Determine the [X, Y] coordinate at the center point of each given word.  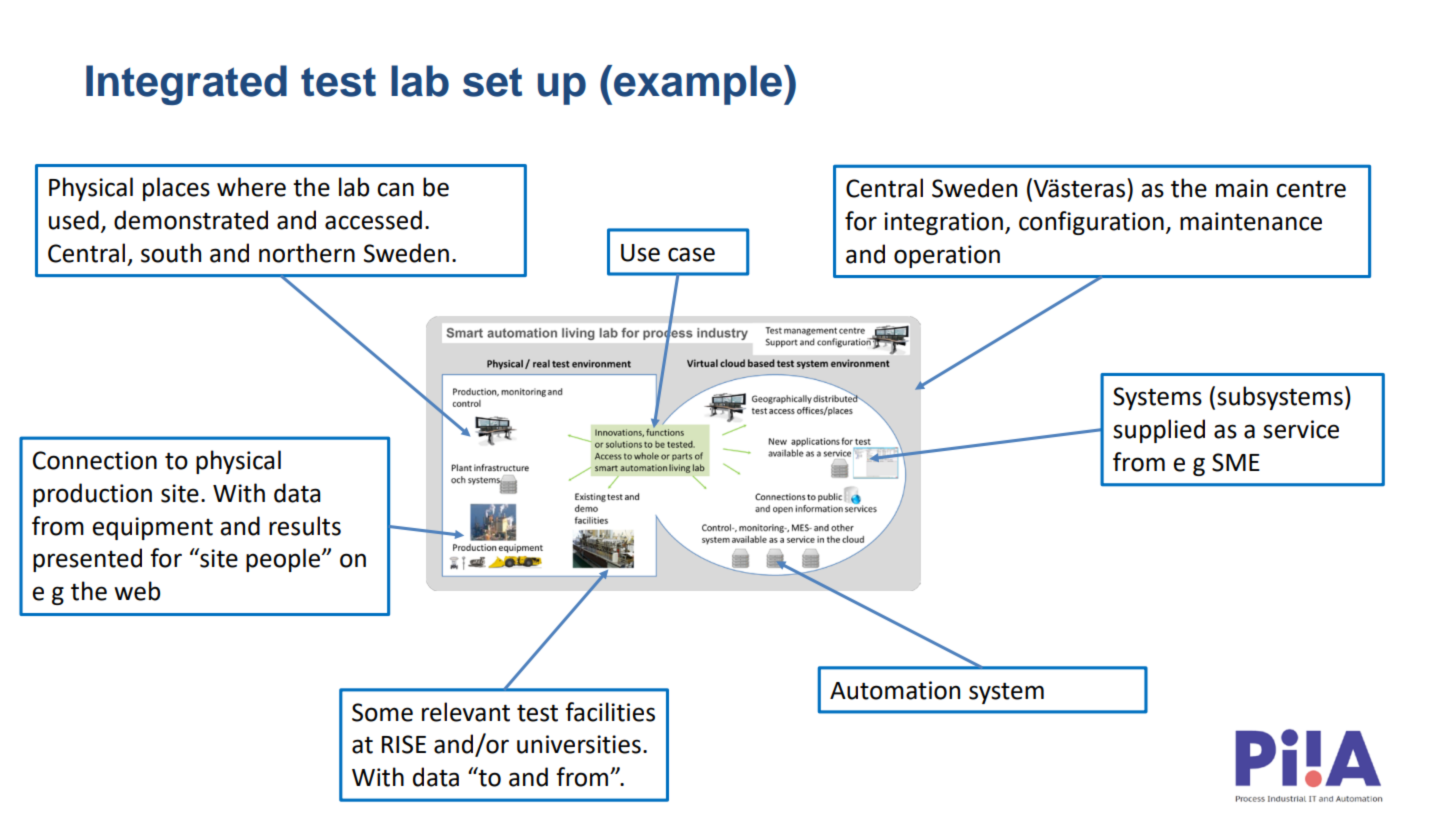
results [305, 526]
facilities [610, 712]
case [691, 254]
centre [1311, 189]
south [171, 253]
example [698, 85]
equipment [152, 528]
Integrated [186, 85]
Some [382, 712]
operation [947, 256]
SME [1236, 462]
